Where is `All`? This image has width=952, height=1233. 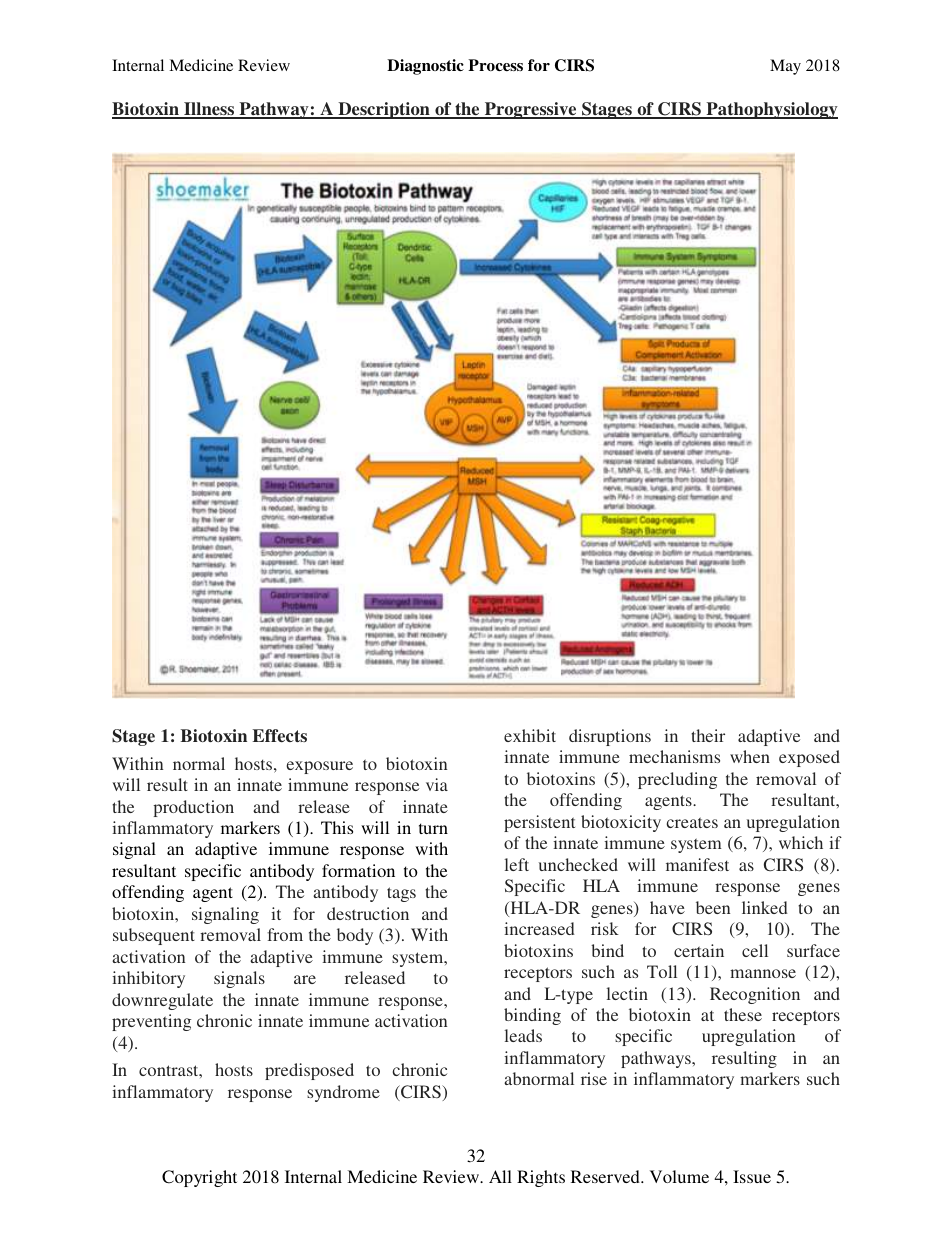 All is located at coordinates (500, 1176).
